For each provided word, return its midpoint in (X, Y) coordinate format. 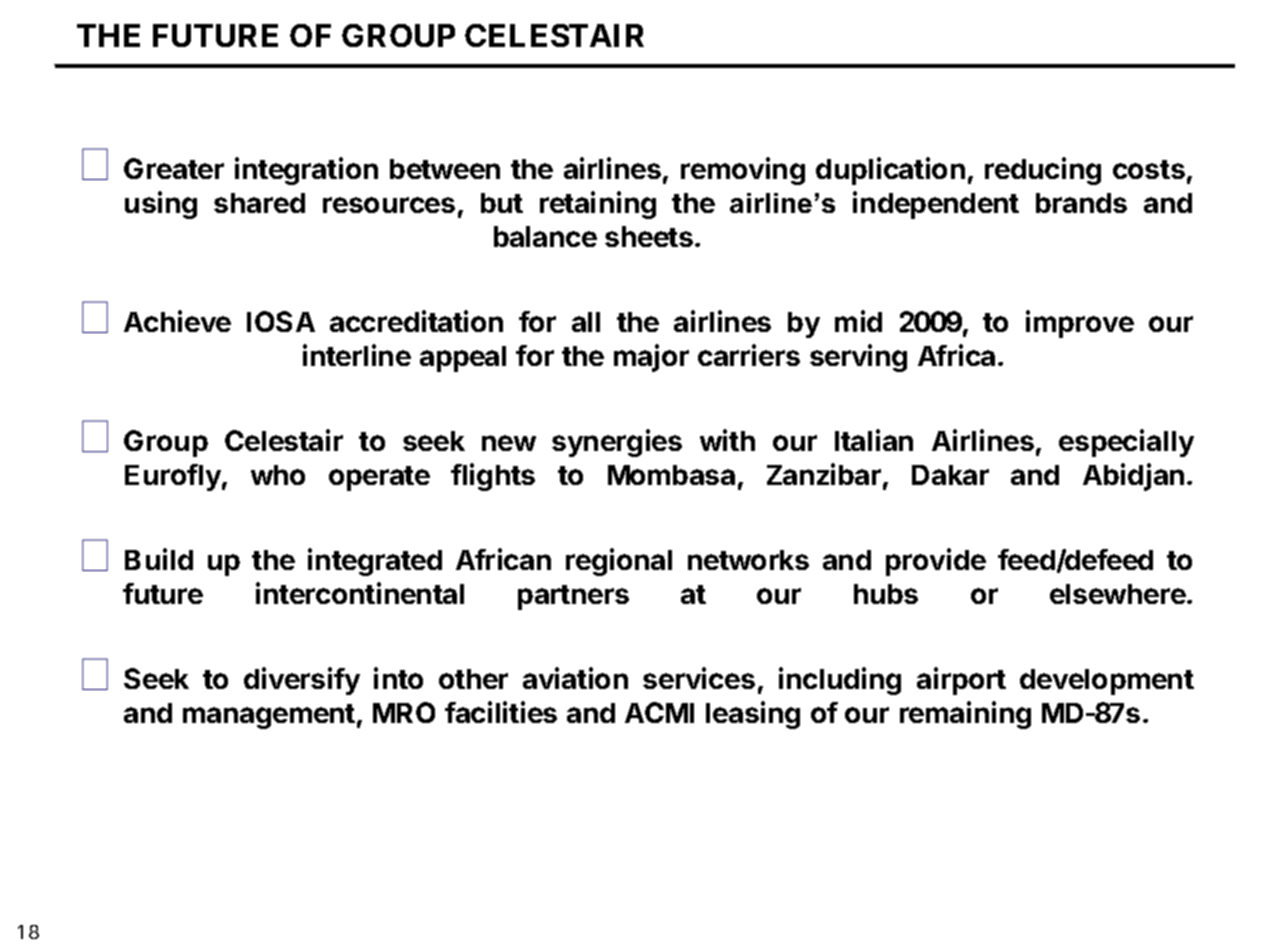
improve (1080, 324)
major (651, 358)
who (278, 475)
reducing (1043, 171)
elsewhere (1118, 594)
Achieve (177, 321)
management (269, 716)
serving (858, 358)
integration (306, 171)
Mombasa (671, 475)
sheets (649, 236)
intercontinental (360, 593)
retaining (598, 205)
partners (573, 597)
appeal (463, 359)
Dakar (950, 475)
